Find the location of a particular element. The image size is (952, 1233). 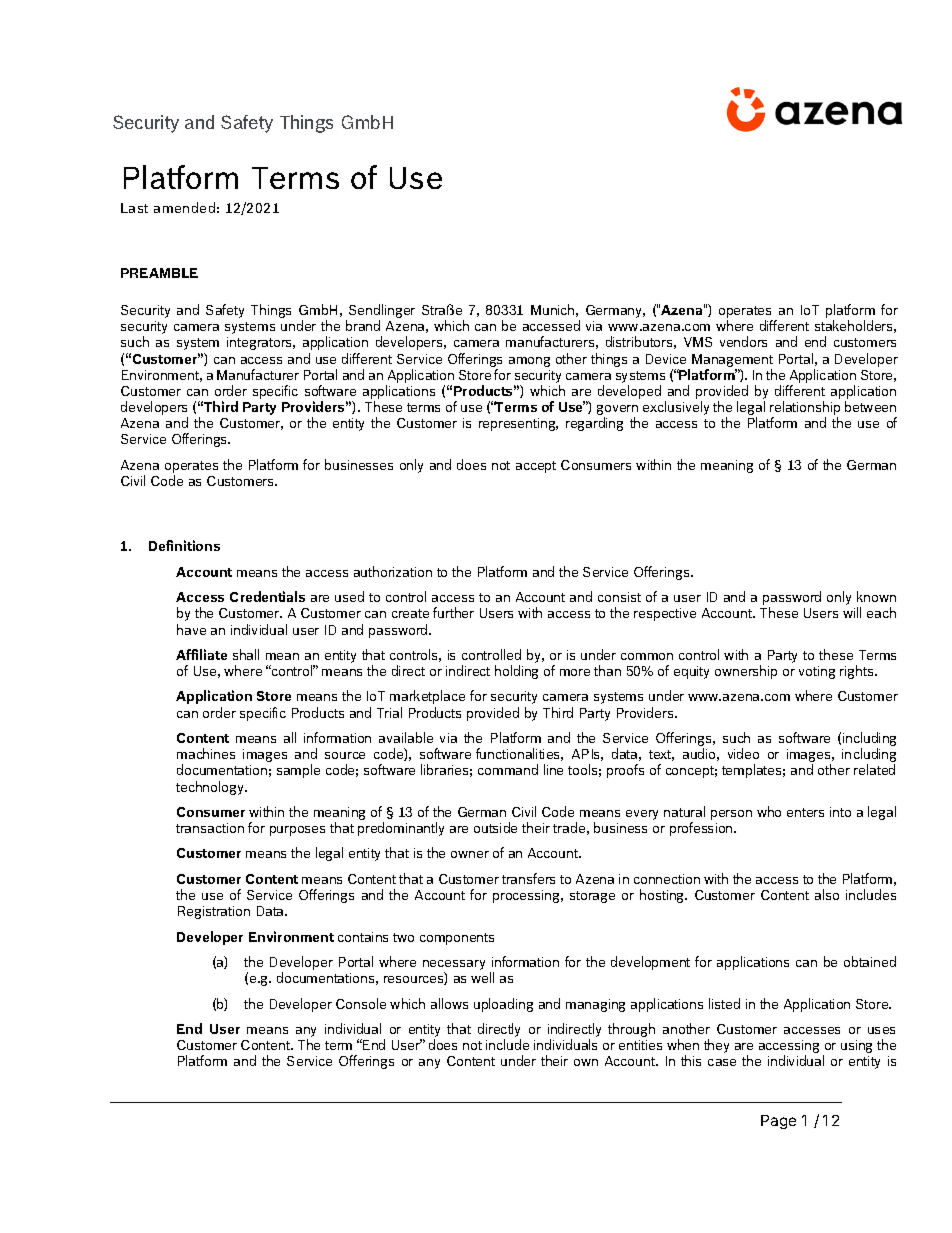

also is located at coordinates (827, 894).
